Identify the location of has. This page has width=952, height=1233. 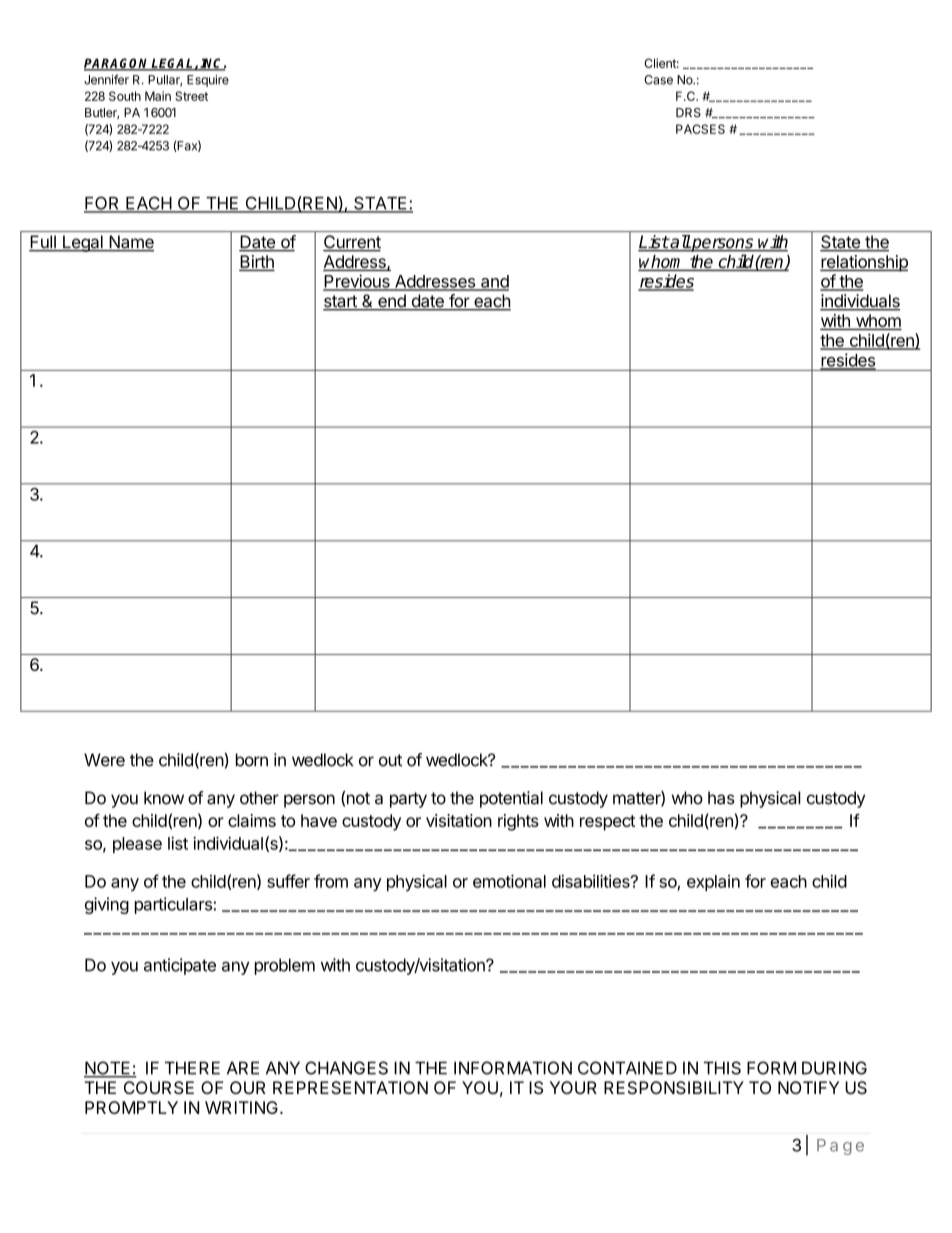
(721, 798).
